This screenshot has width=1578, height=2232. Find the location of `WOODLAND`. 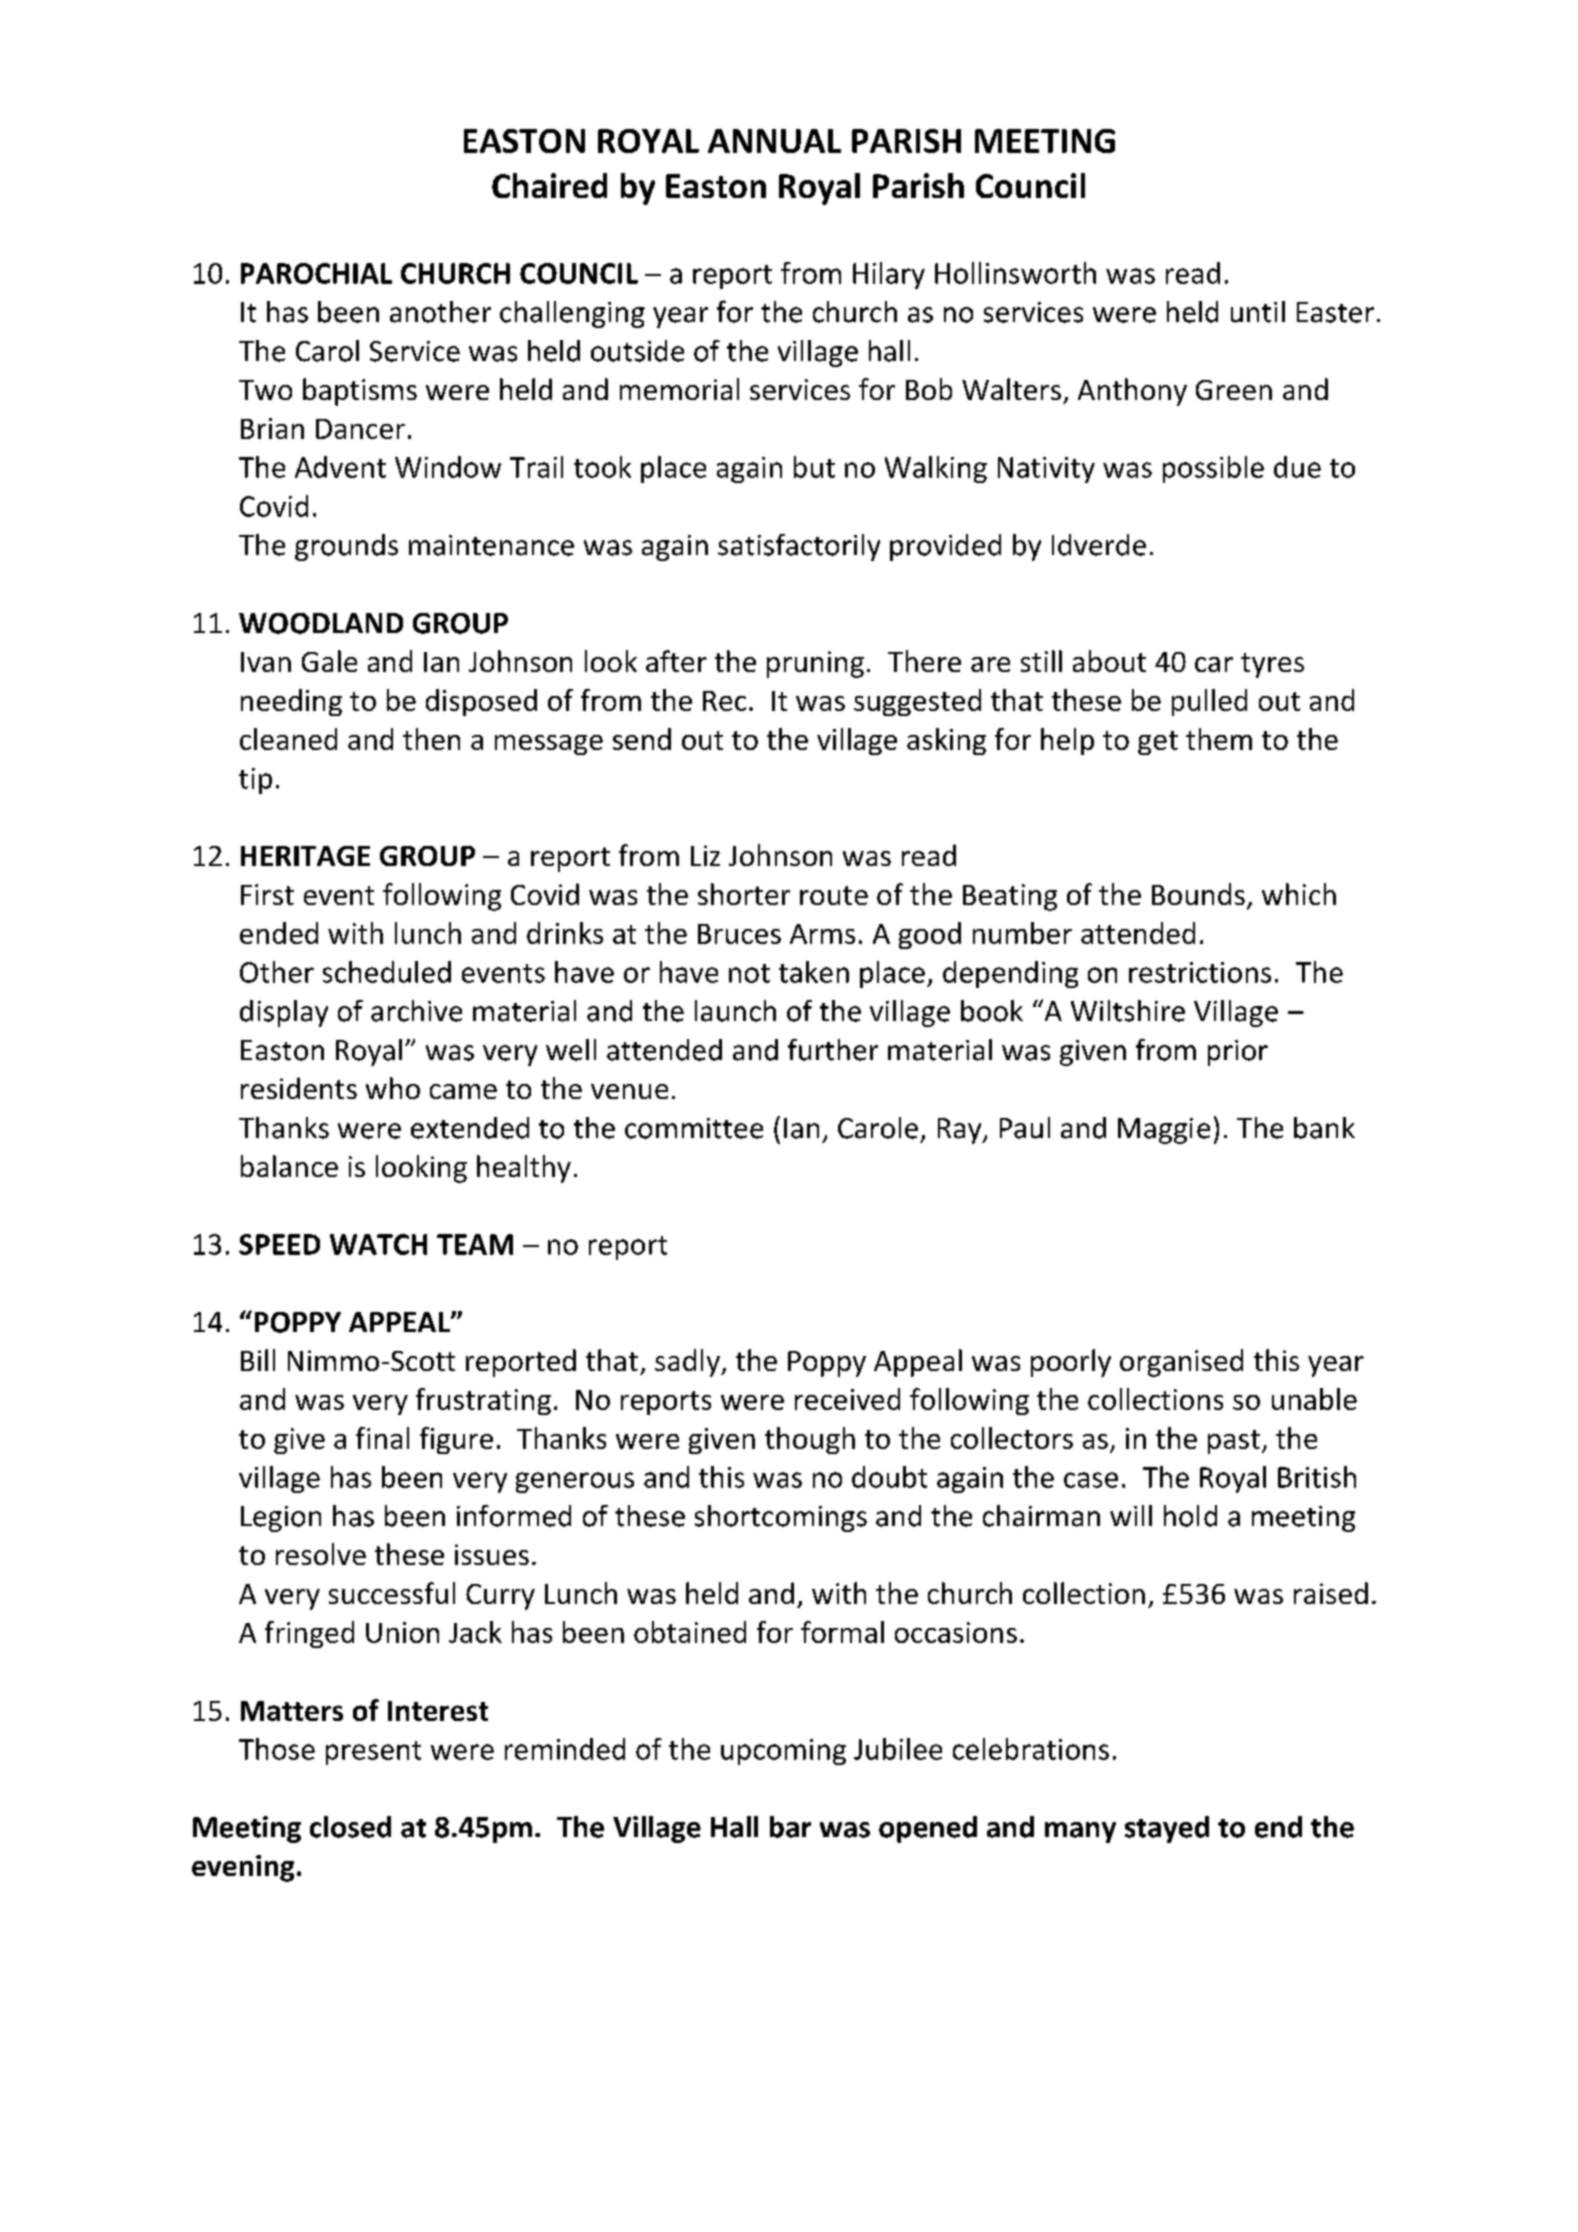

WOODLAND is located at coordinates (321, 623).
